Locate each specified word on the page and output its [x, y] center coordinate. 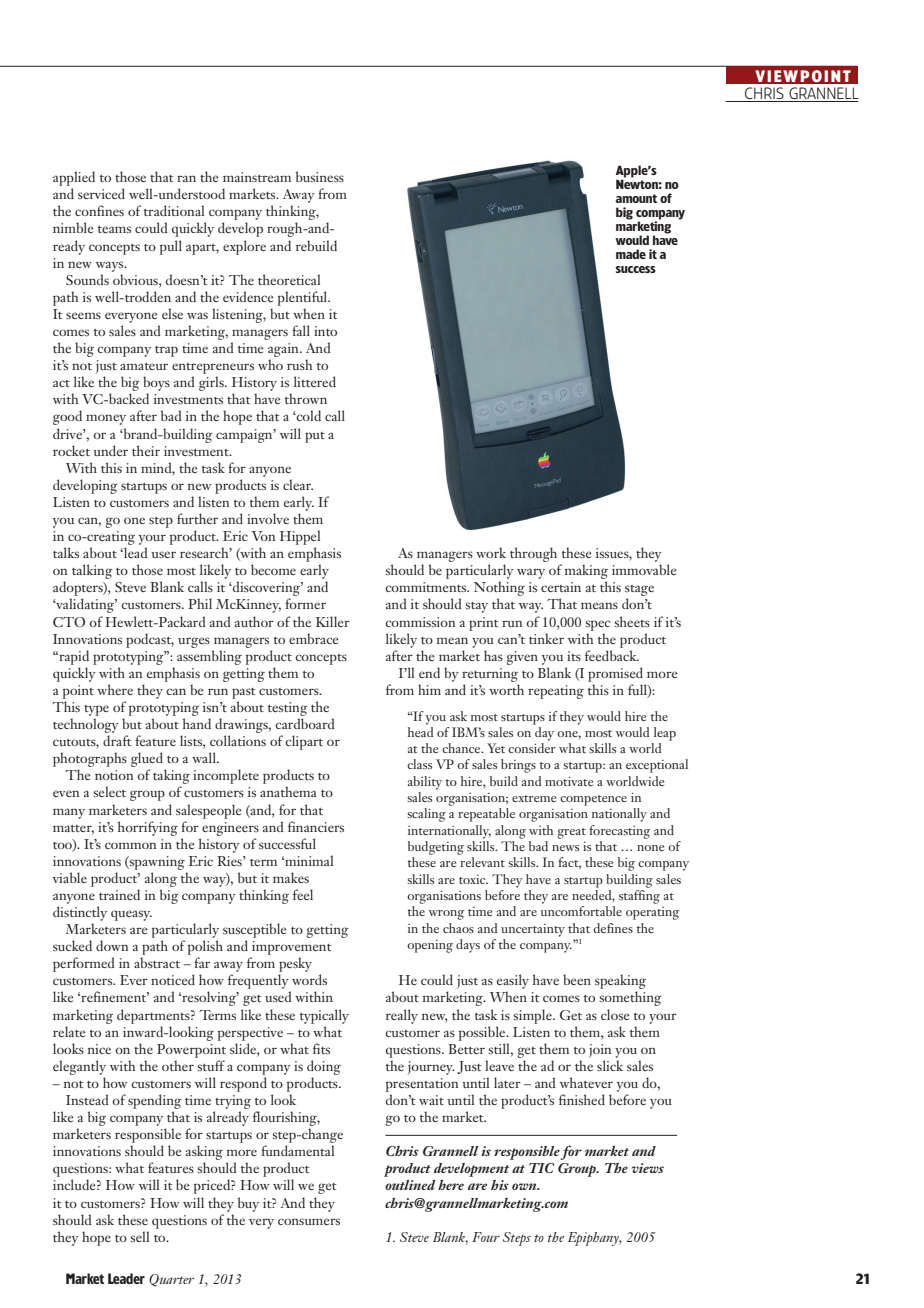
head [420, 730]
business [320, 176]
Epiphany [595, 1239]
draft [117, 740]
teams [114, 229]
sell [140, 1236]
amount [636, 198]
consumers [309, 1221]
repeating [556, 692]
